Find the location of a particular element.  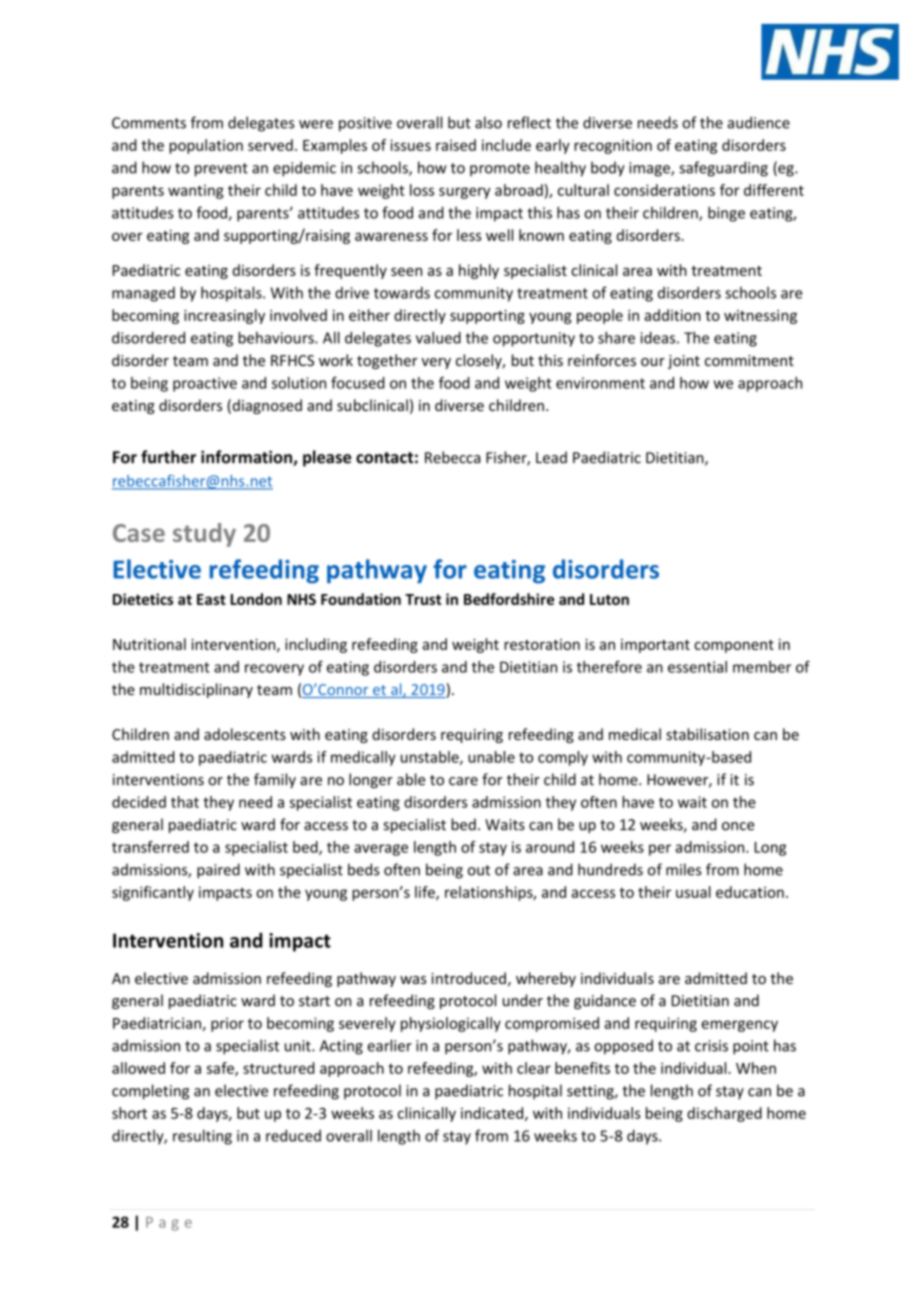

component is located at coordinates (734, 646).
